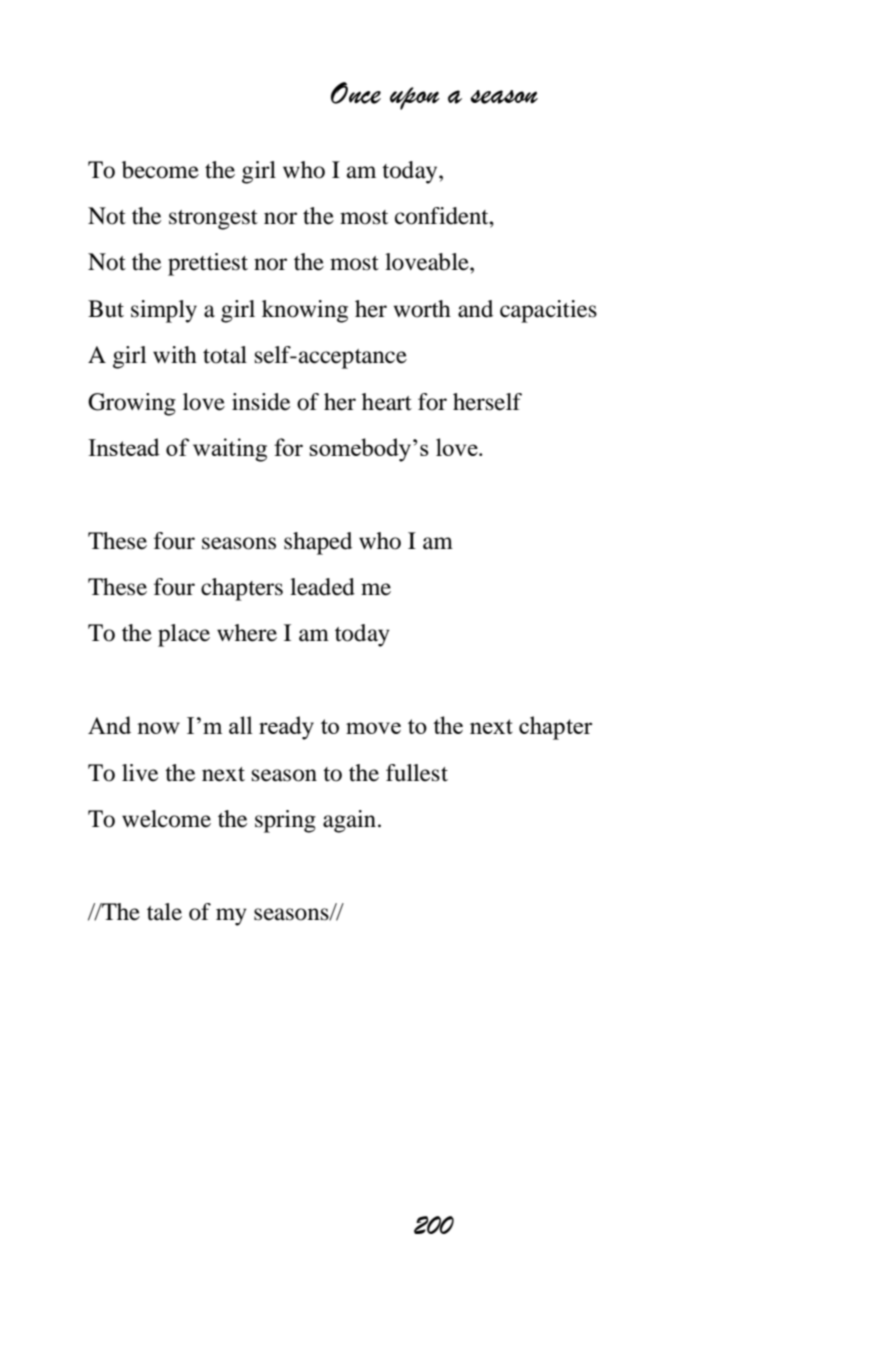  I want to click on Instead, so click(124, 447).
